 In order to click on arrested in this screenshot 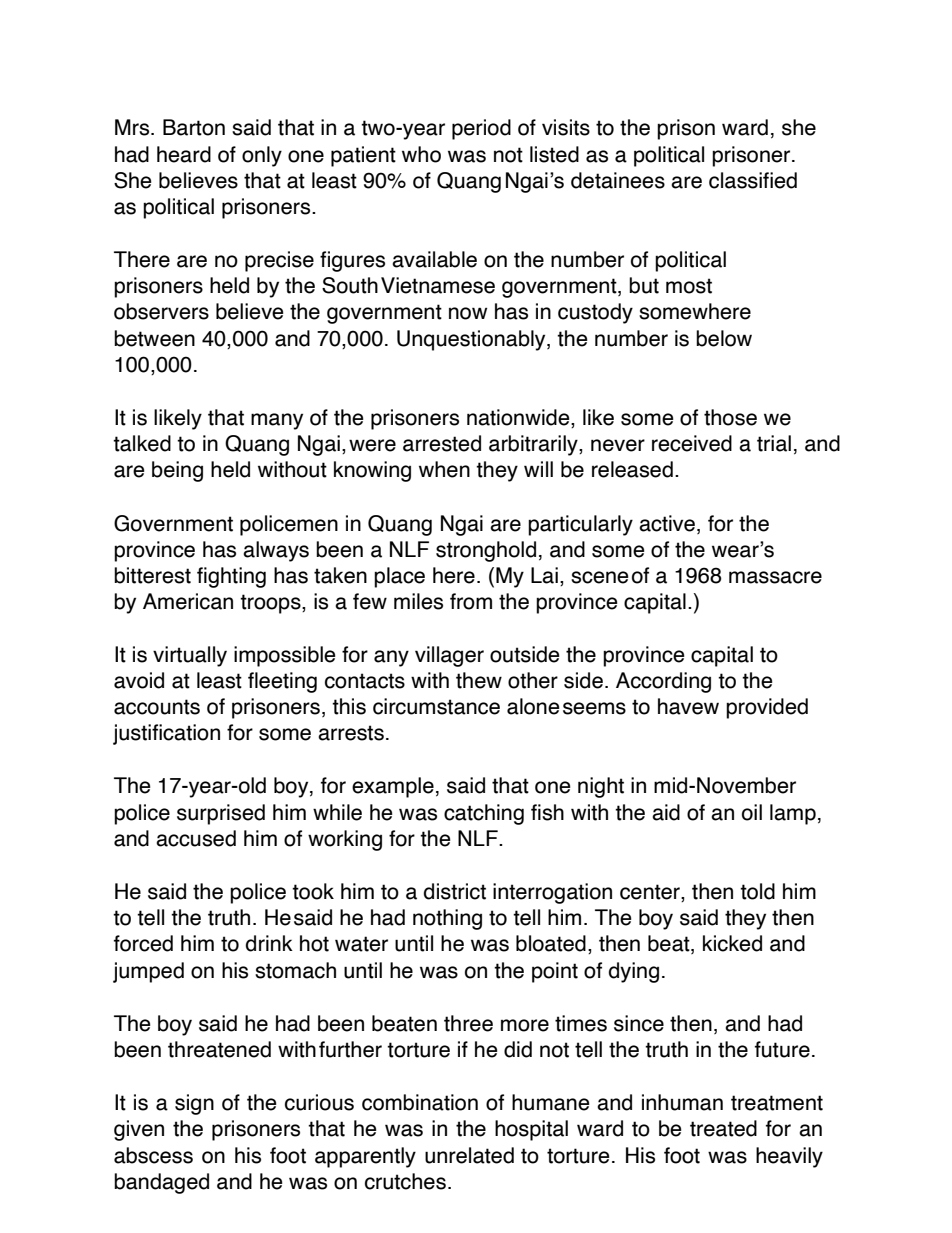, I will do `click(442, 443)`.
